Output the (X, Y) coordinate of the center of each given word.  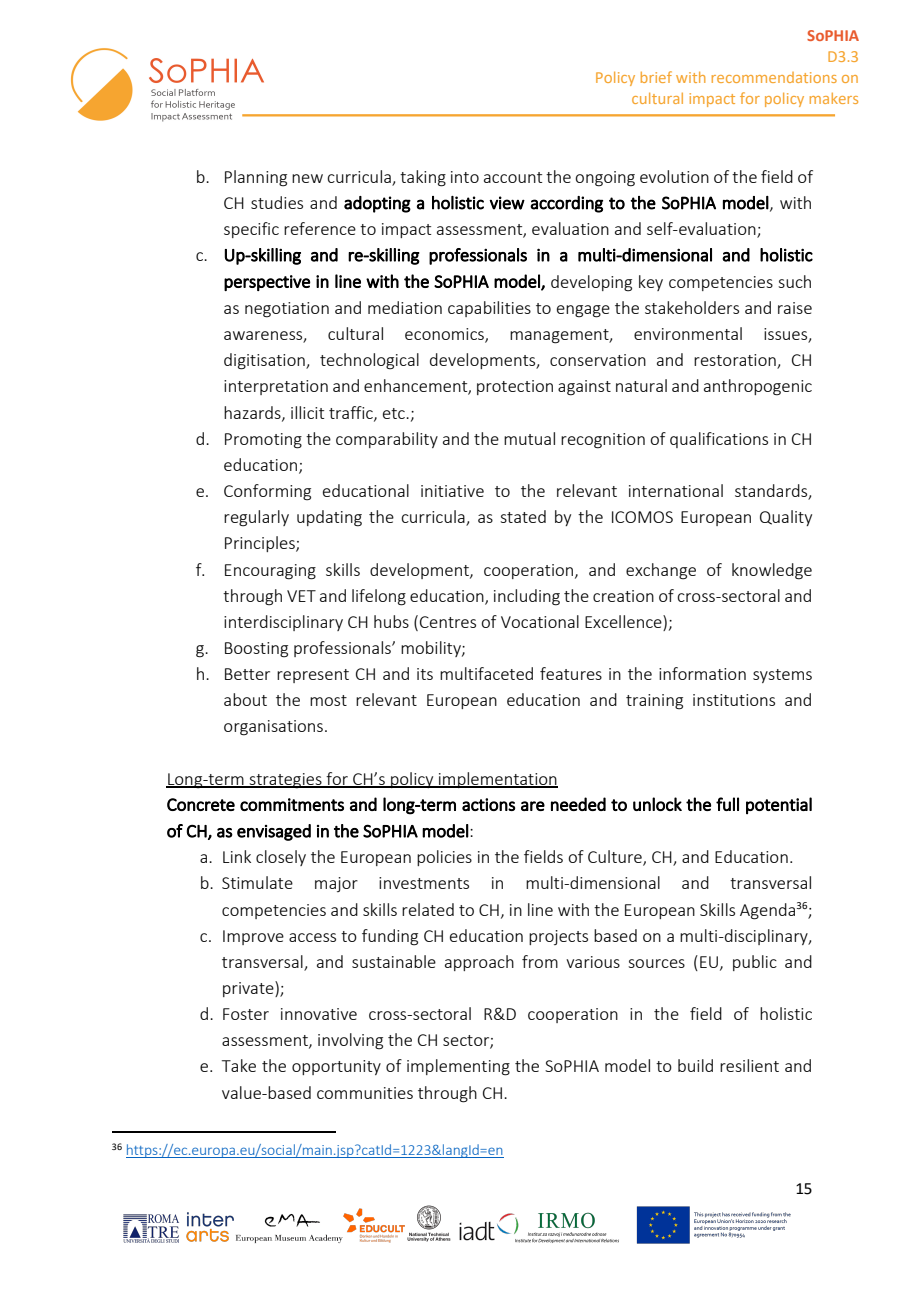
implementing (458, 1067)
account (513, 177)
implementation (497, 780)
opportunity (336, 1067)
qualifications (719, 440)
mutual (529, 438)
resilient (749, 1065)
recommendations (774, 77)
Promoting (263, 441)
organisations (273, 728)
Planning (256, 178)
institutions (734, 700)
